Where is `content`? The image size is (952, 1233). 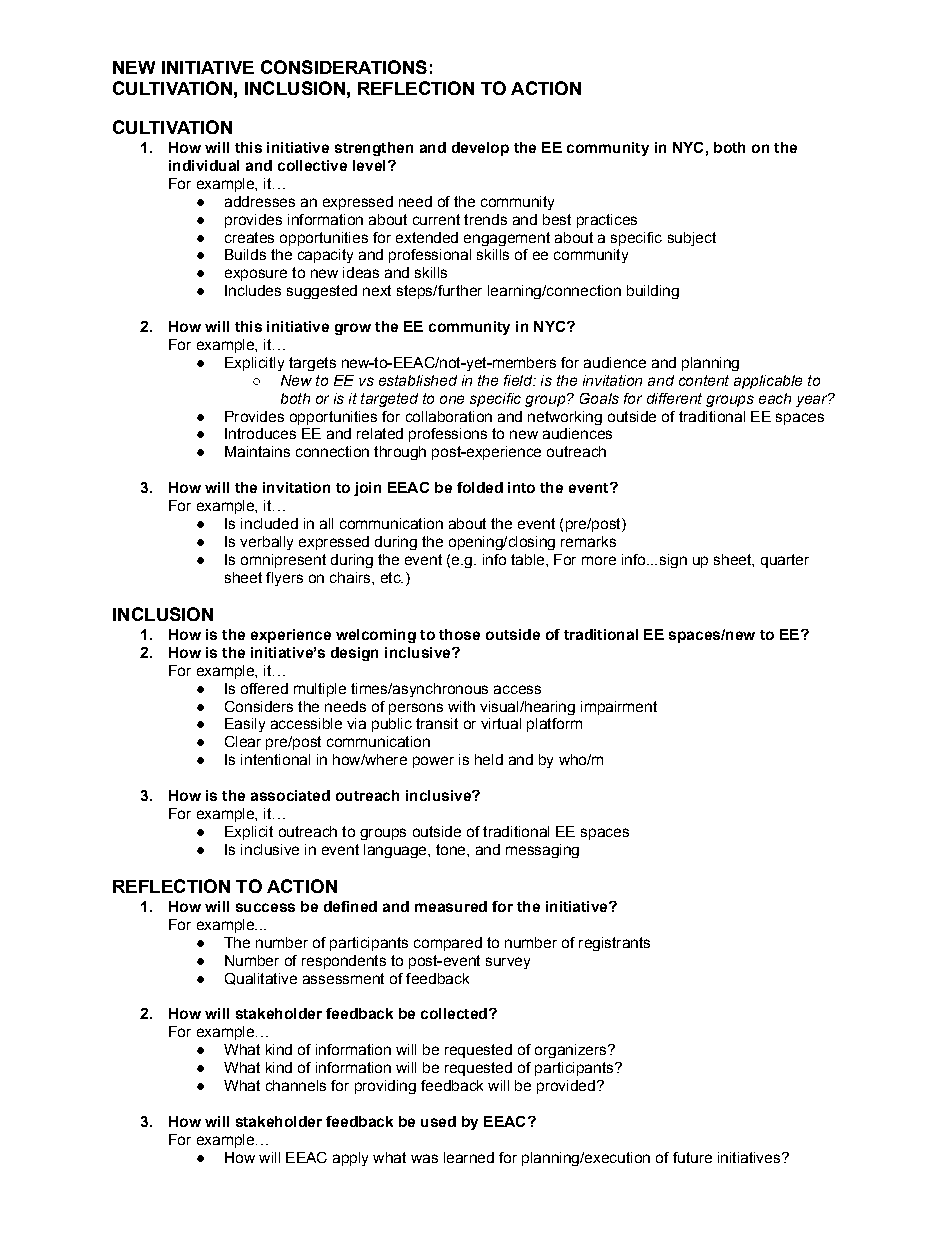 content is located at coordinates (704, 380).
